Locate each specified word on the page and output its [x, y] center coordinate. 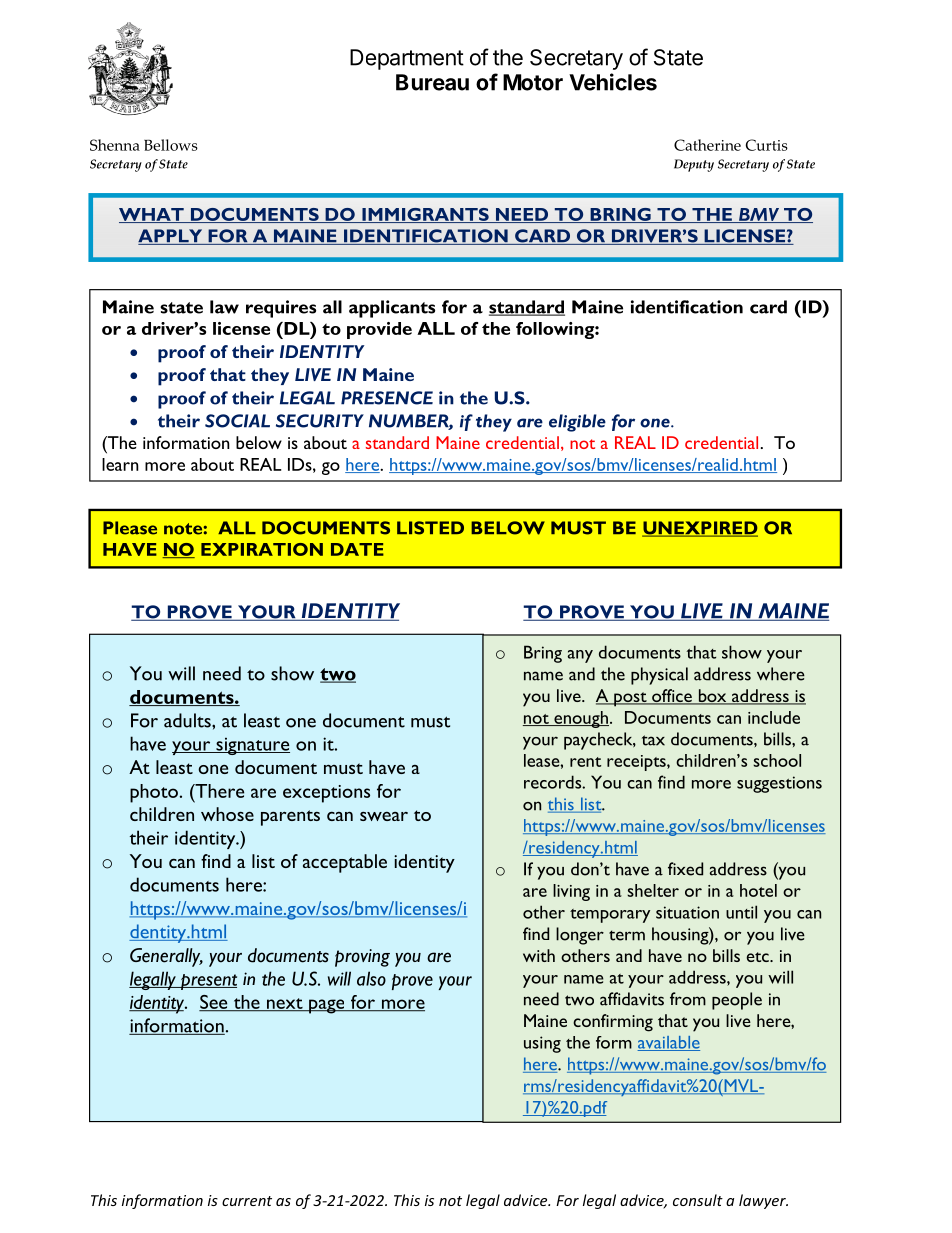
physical [659, 676]
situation [687, 912]
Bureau [432, 82]
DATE [357, 549]
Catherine [707, 145]
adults [188, 720]
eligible [577, 423]
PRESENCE [387, 398]
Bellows [171, 145]
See [214, 1003]
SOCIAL [237, 421]
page [327, 1006]
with [539, 955]
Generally [166, 957]
